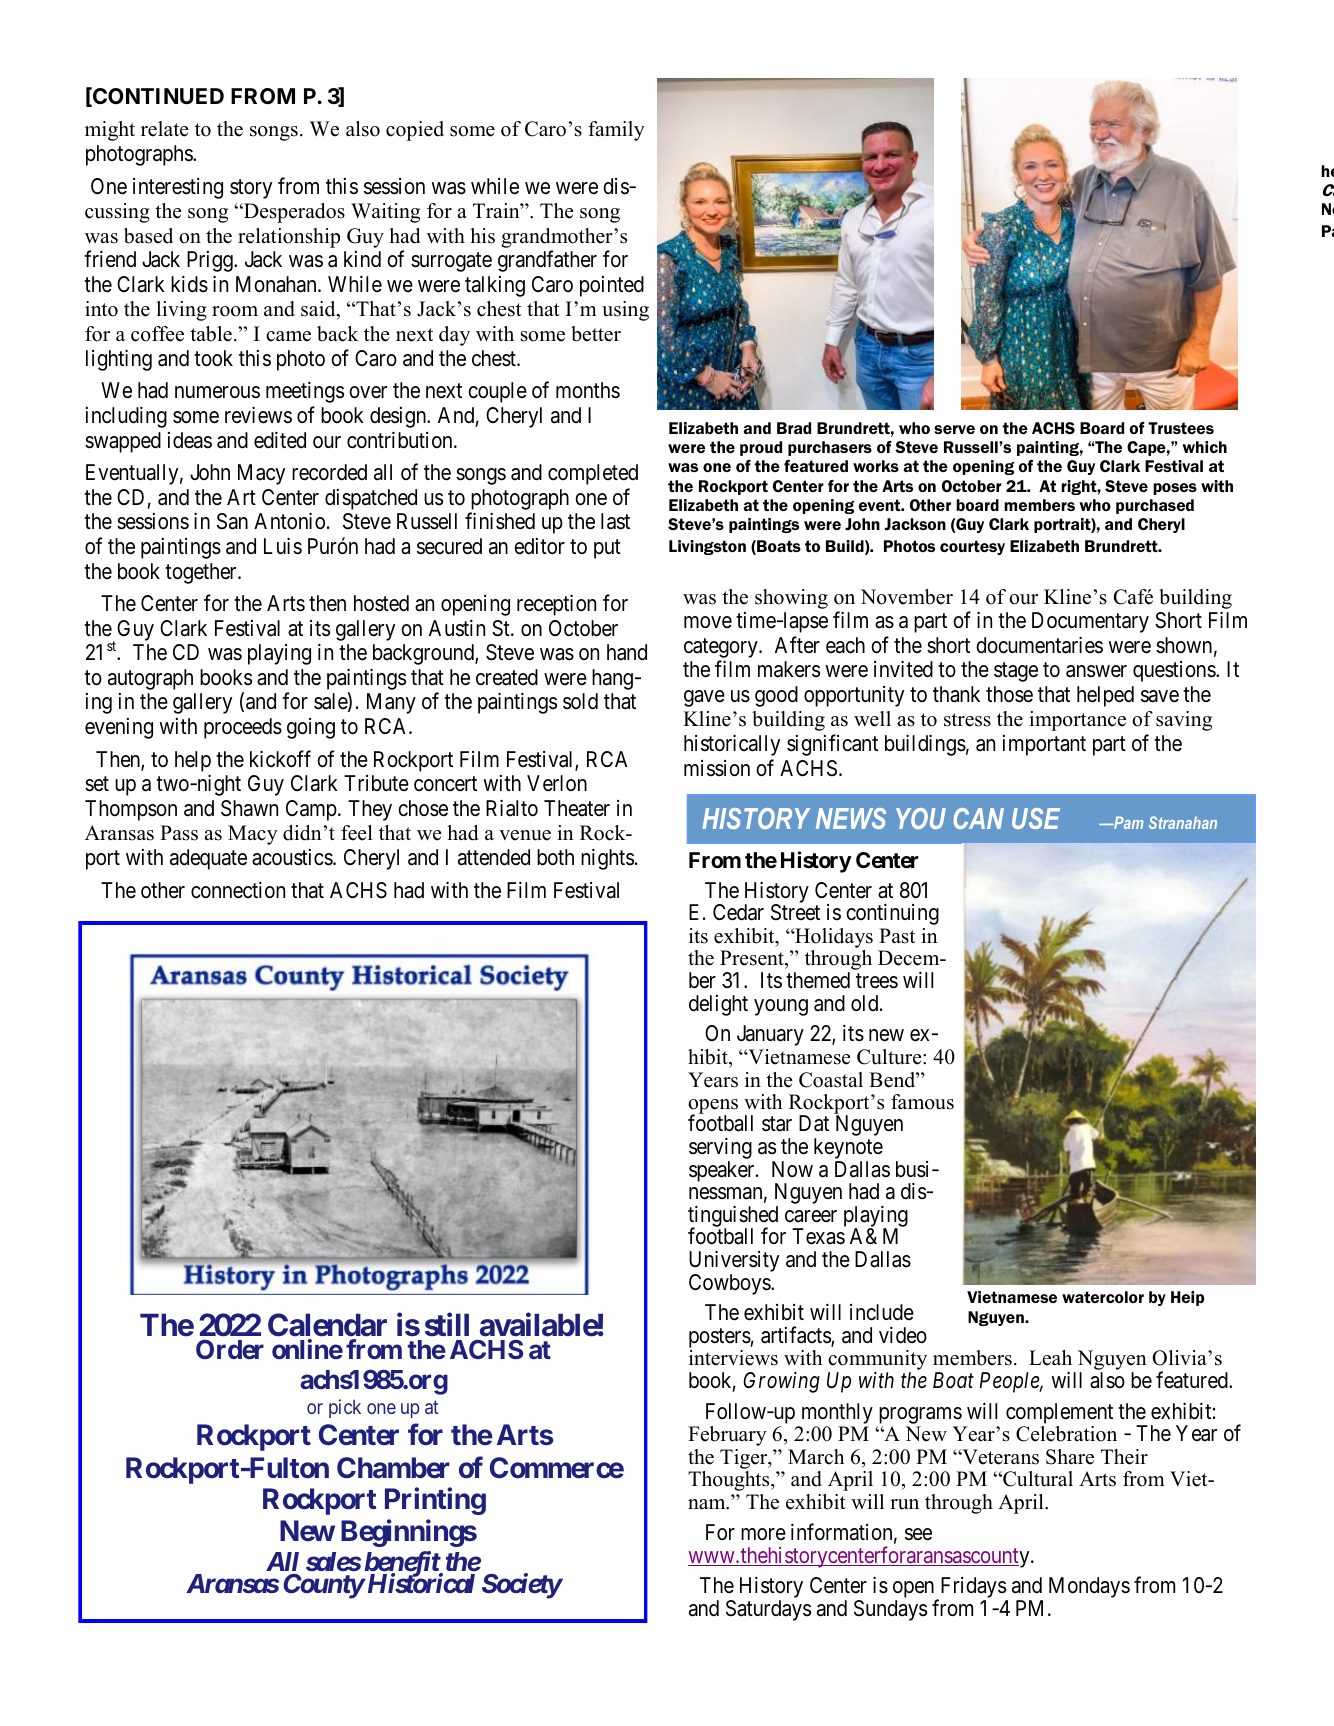  What do you see at coordinates (208, 859) in the screenshot?
I see `adequate` at bounding box center [208, 859].
